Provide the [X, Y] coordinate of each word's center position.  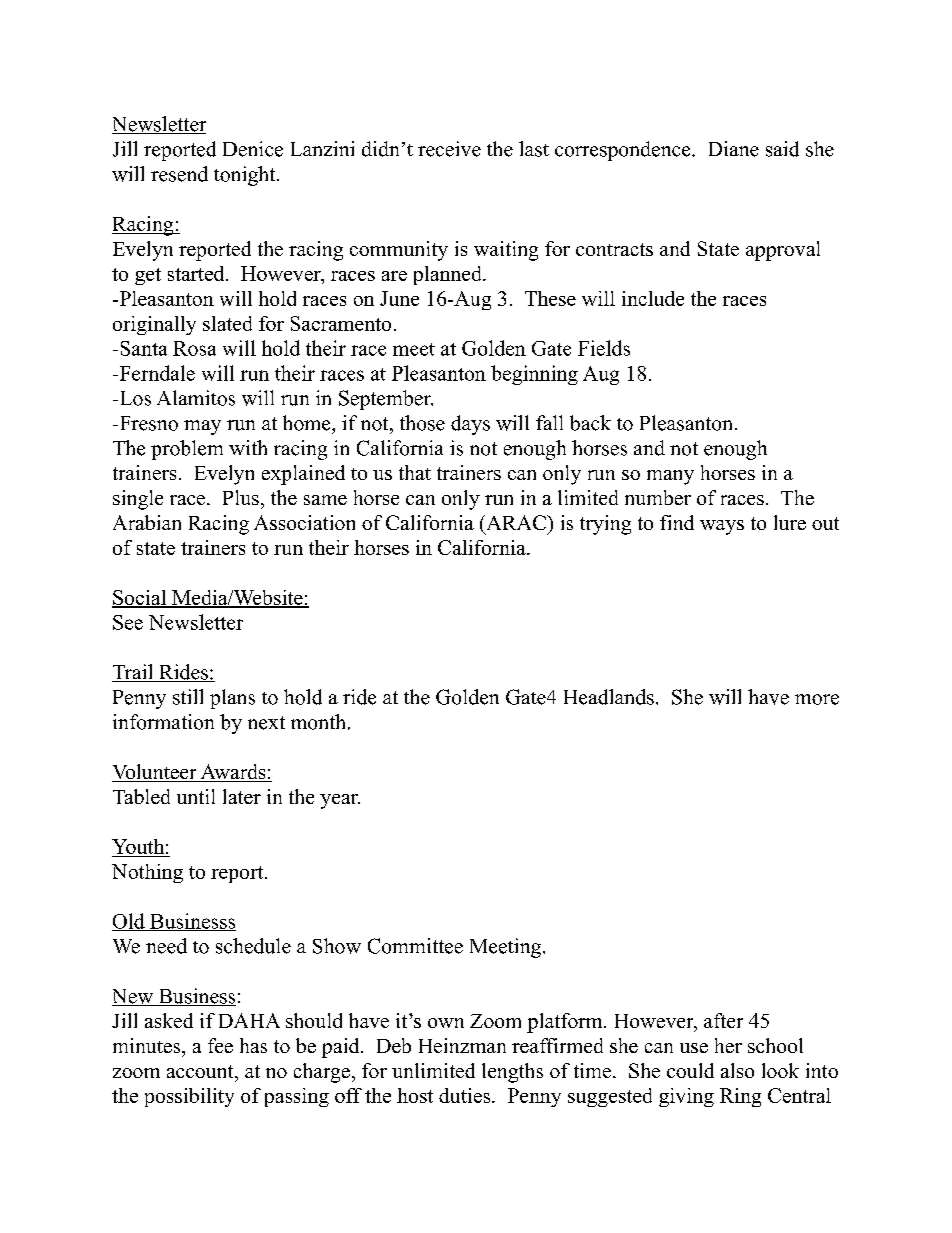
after [723, 1020]
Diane [734, 149]
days [470, 425]
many [670, 477]
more [817, 699]
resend [179, 174]
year [340, 801]
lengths [512, 1073]
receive [449, 149]
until [196, 796]
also [737, 1070]
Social [140, 598]
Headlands [609, 697]
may [202, 427]
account [201, 1071]
